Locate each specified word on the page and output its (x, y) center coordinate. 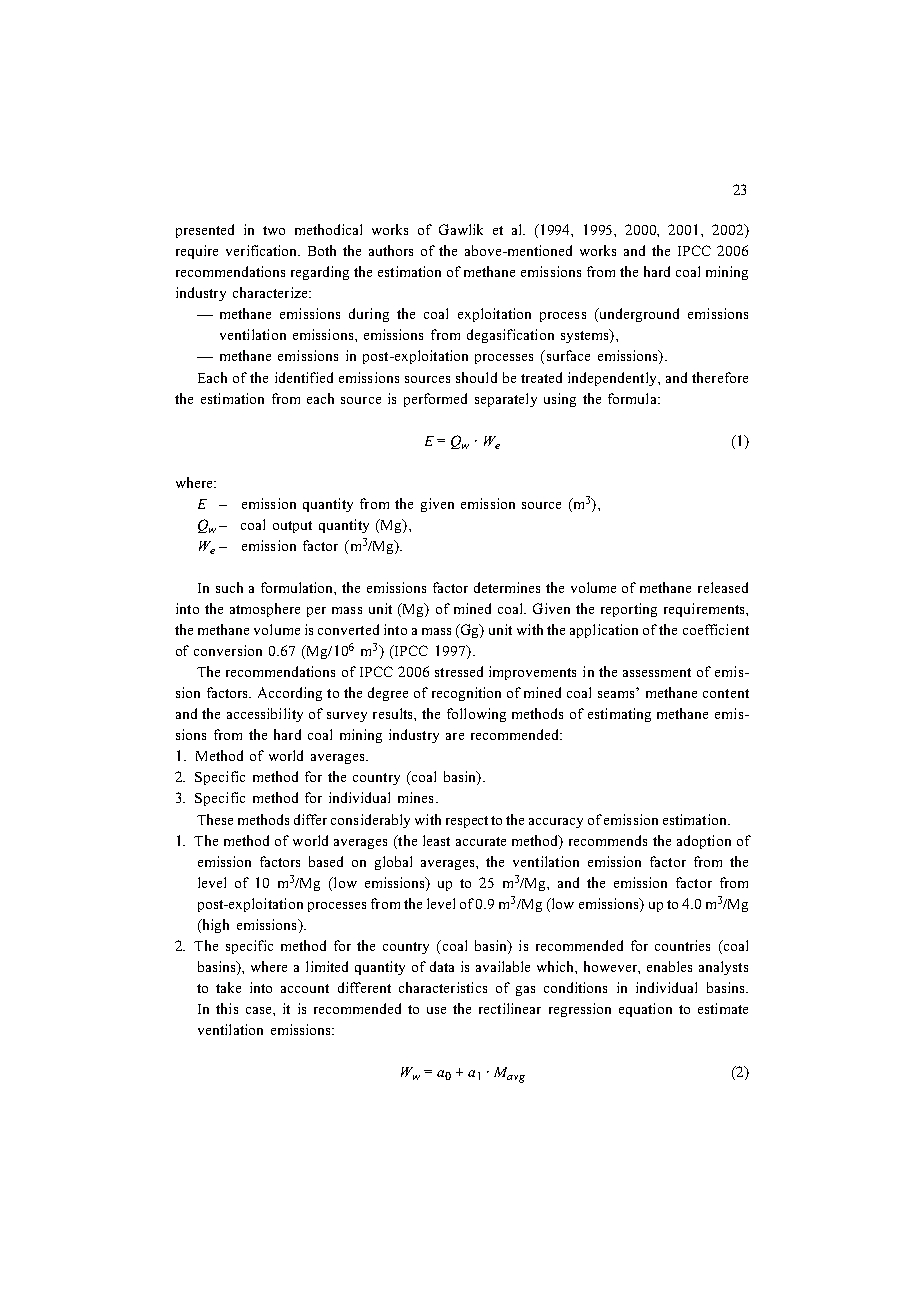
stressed (459, 671)
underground (638, 315)
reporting (629, 610)
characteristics (443, 987)
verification (263, 250)
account (305, 988)
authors (391, 250)
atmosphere (265, 610)
